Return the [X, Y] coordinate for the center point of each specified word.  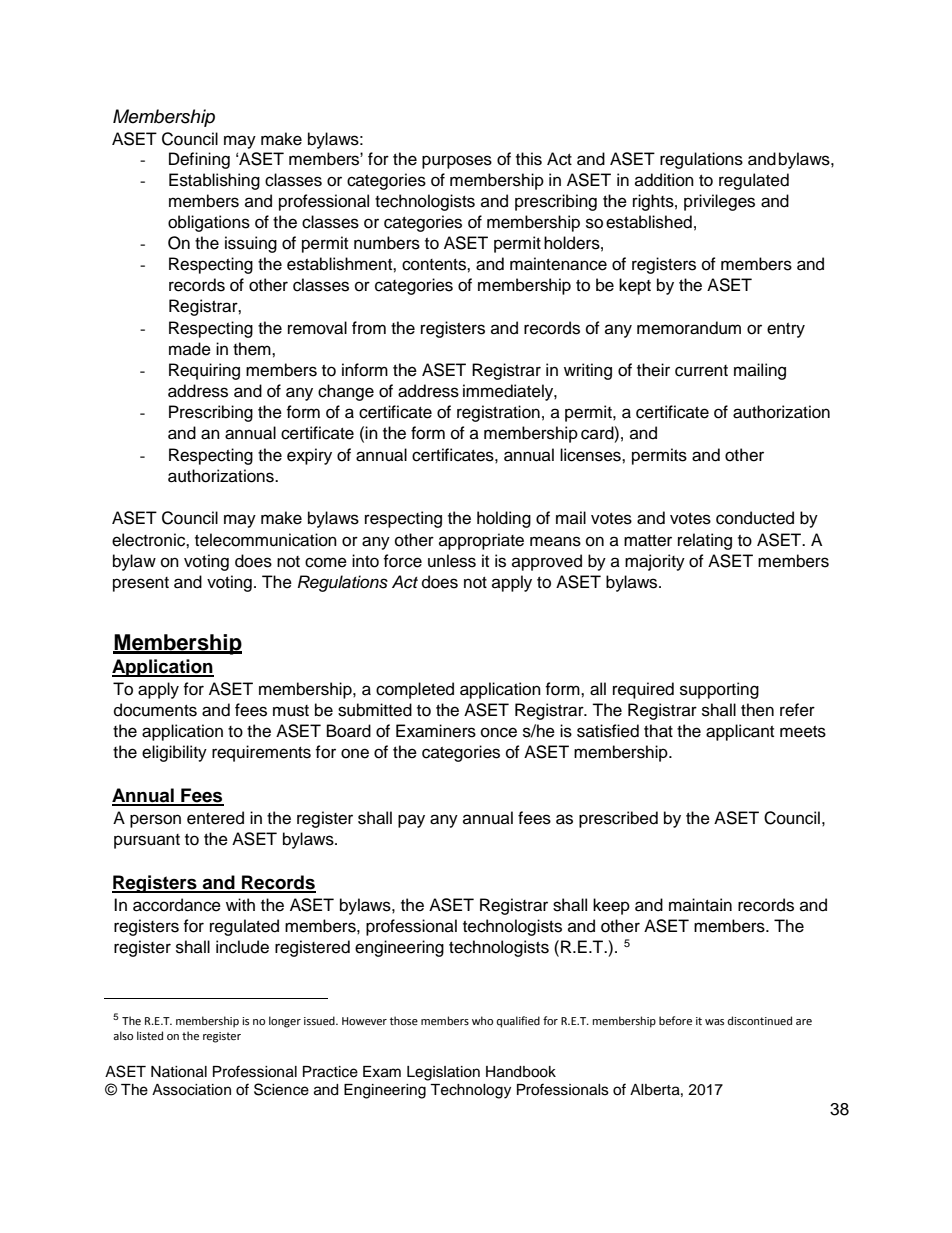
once [499, 732]
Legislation [443, 1073]
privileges [719, 202]
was [714, 1022]
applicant [740, 732]
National [179, 1072]
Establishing [214, 181]
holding [504, 519]
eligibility [174, 753]
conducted [755, 518]
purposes [457, 162]
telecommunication [266, 540]
